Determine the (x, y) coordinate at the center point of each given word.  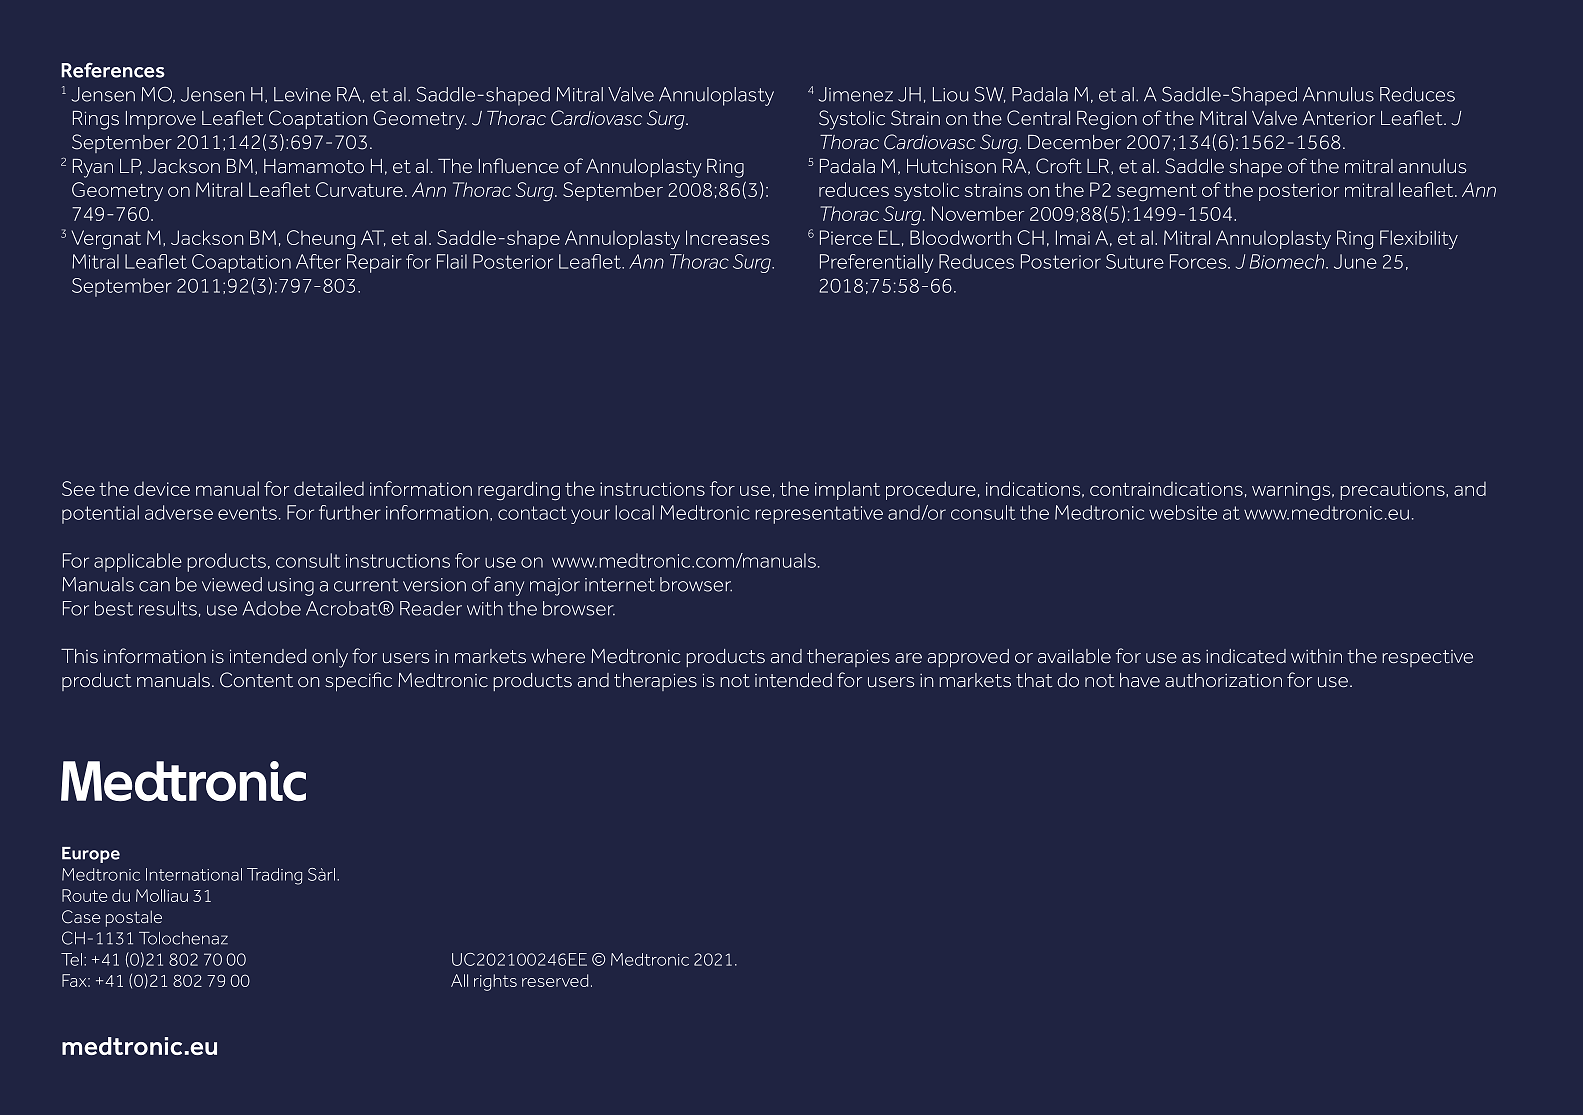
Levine (302, 94)
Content (256, 680)
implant (847, 490)
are (908, 658)
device (162, 489)
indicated (1246, 656)
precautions (1393, 491)
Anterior (1338, 118)
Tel (71, 959)
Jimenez (855, 94)
